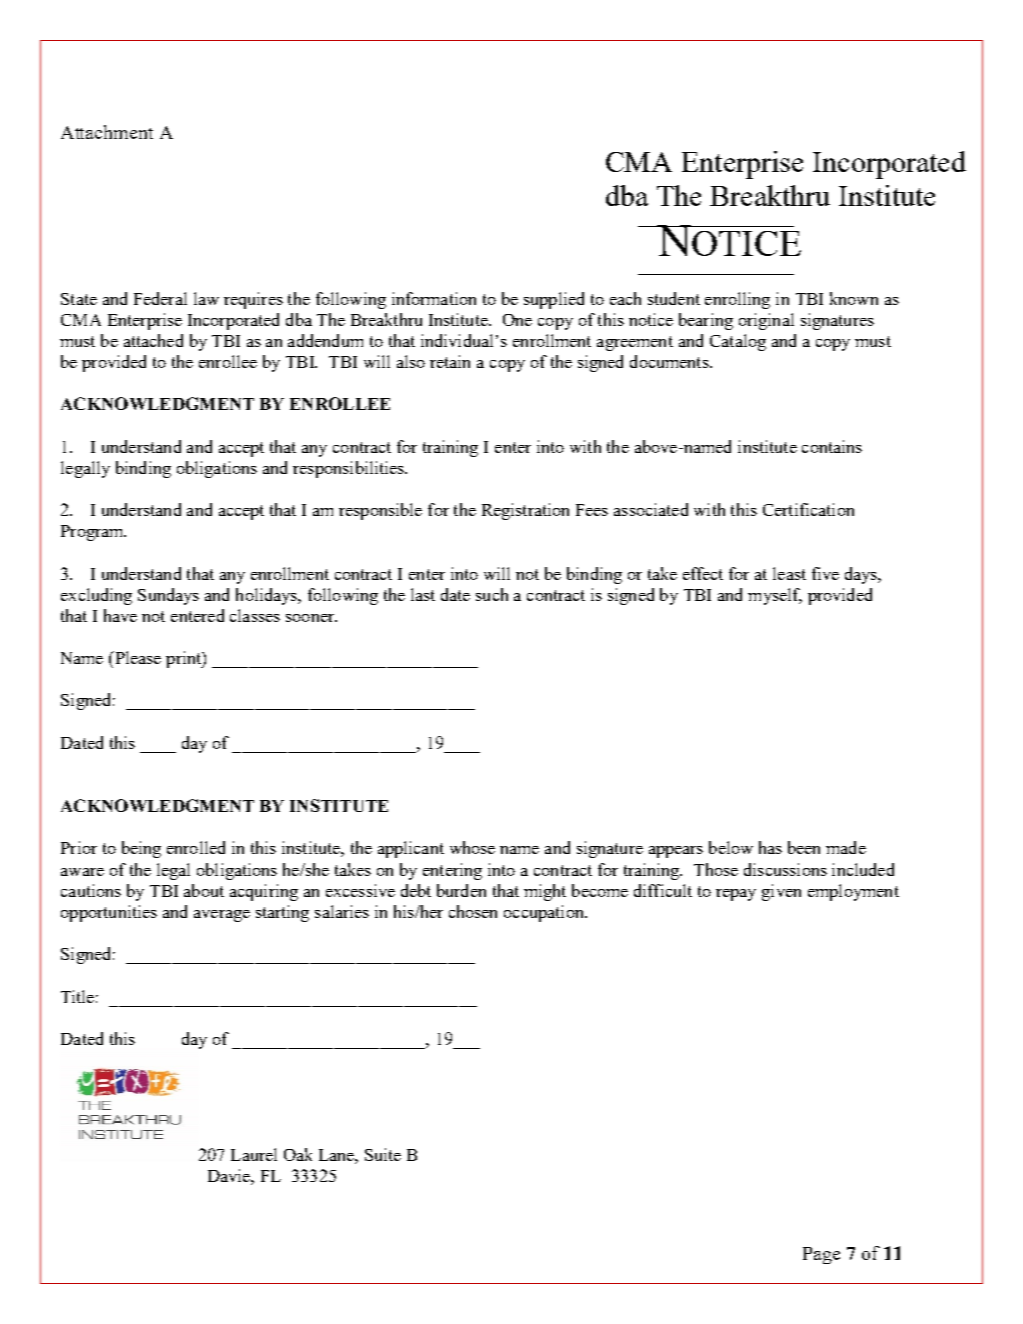 The image size is (1023, 1324). Describe the element at coordinates (107, 132) in the screenshot. I see `Attachment` at that location.
